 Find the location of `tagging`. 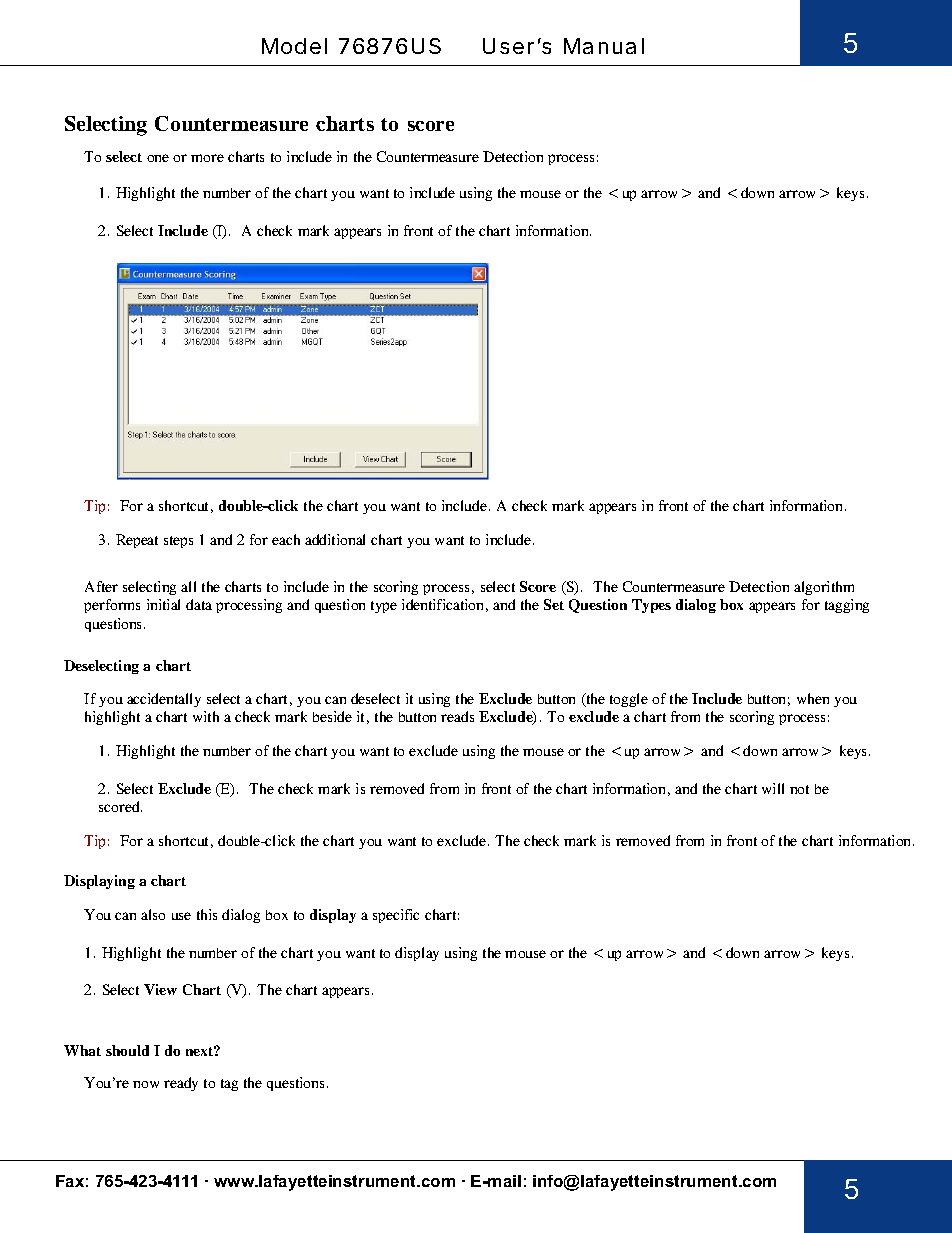

tagging is located at coordinates (847, 606).
